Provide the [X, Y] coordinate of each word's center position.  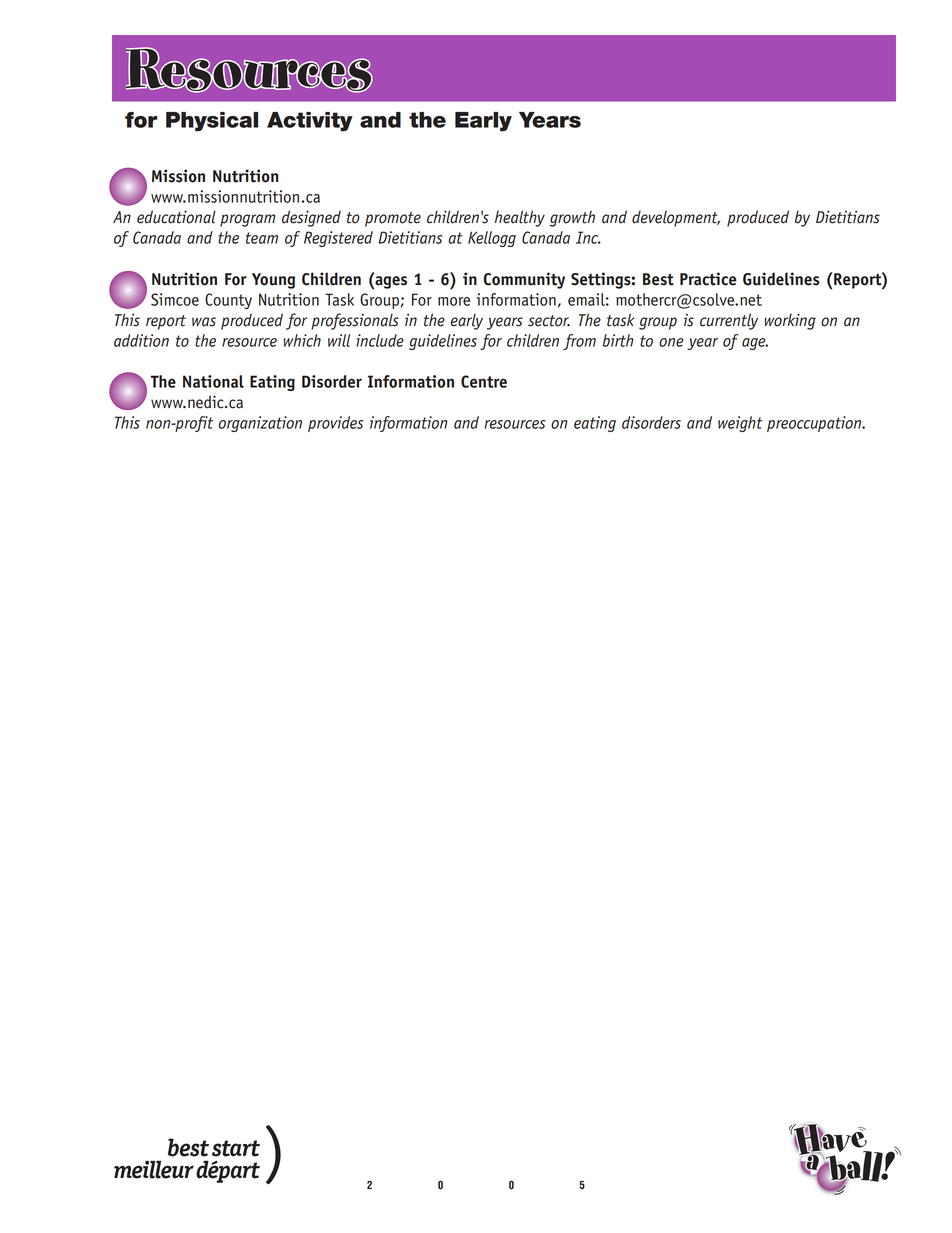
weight [740, 424]
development [676, 218]
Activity [310, 122]
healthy [520, 218]
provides [335, 424]
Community [524, 280]
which [302, 340]
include [380, 340]
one [671, 342]
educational [176, 217]
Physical [212, 122]
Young [273, 281]
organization [260, 424]
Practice [708, 279]
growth [572, 218]
